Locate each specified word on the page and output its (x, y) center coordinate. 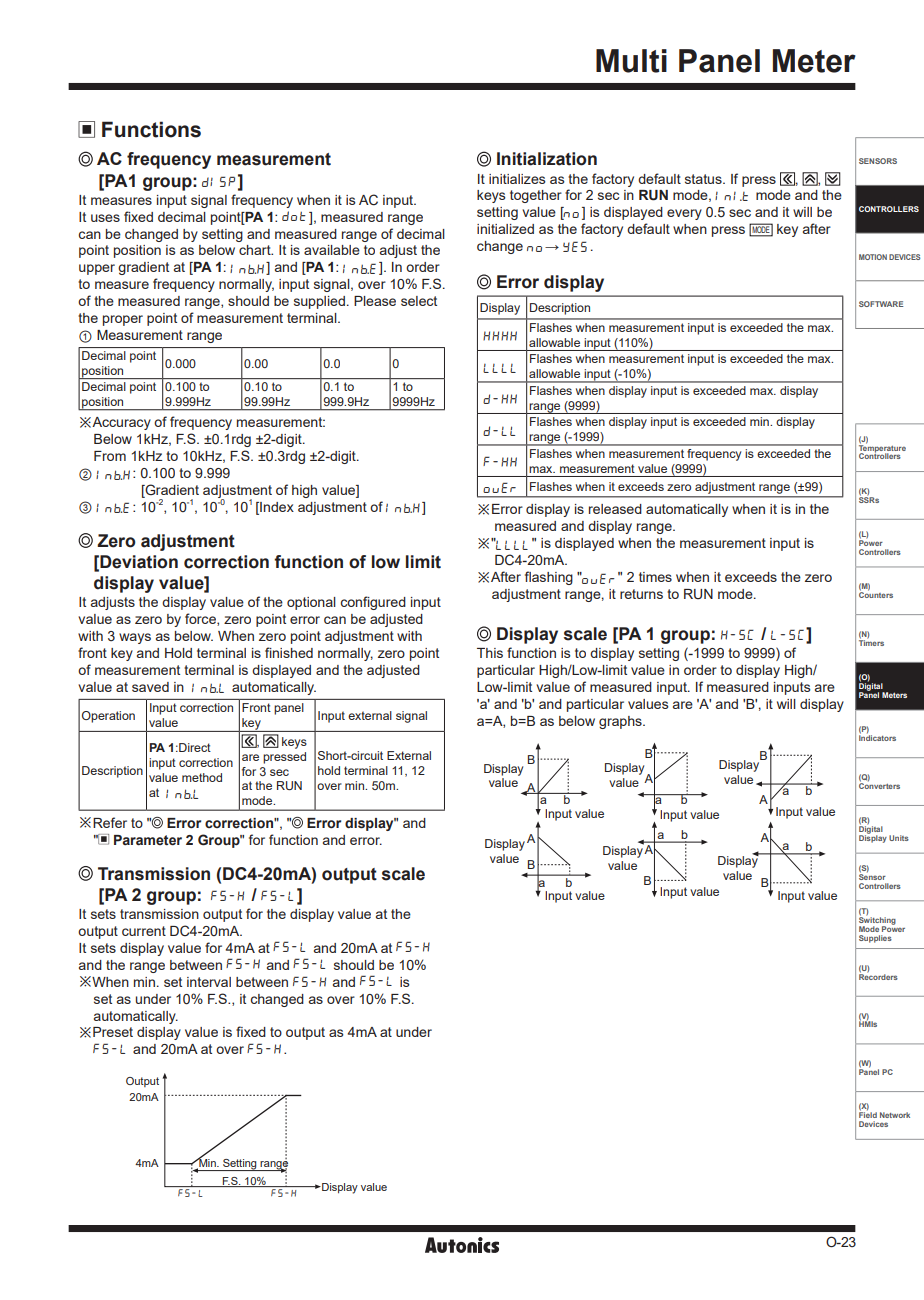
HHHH (500, 336)
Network (895, 1115)
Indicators (877, 737)
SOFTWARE (881, 304)
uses (105, 218)
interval (209, 982)
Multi (631, 61)
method (202, 777)
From (110, 456)
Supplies (875, 939)
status (704, 179)
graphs (621, 722)
